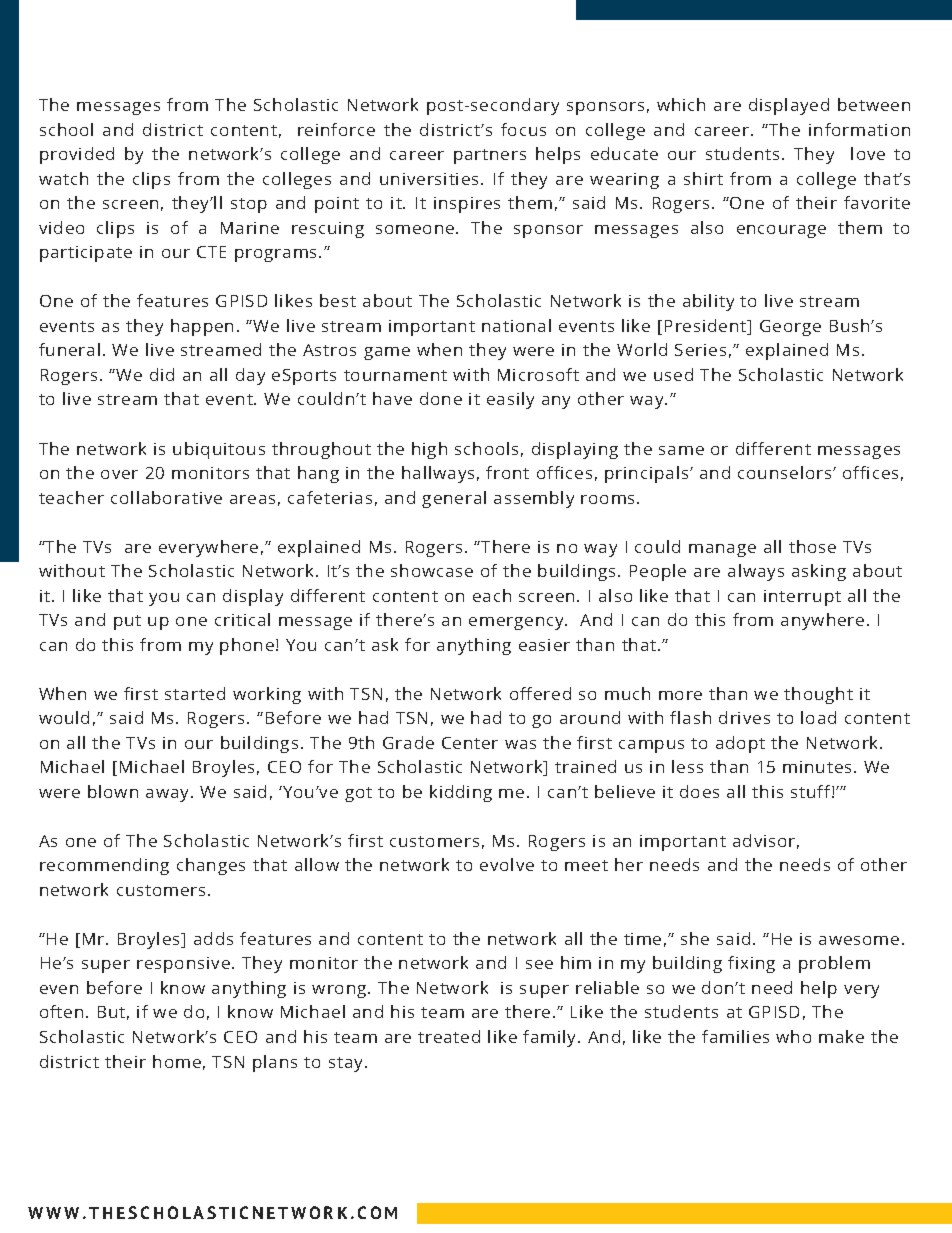 Image resolution: width=952 pixels, height=1233 pixels. I want to click on Center, so click(470, 743).
